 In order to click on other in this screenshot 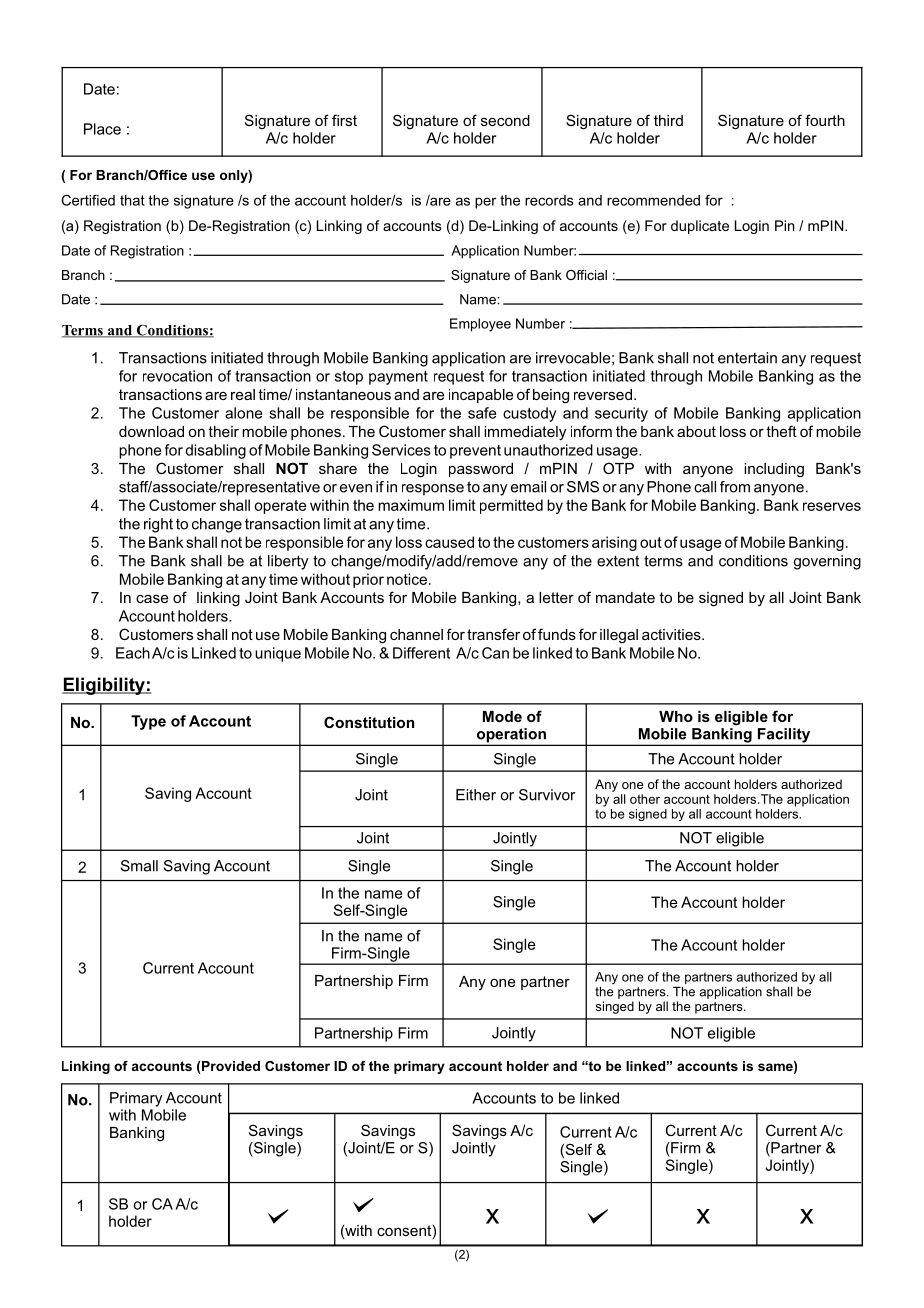, I will do `click(645, 799)`.
